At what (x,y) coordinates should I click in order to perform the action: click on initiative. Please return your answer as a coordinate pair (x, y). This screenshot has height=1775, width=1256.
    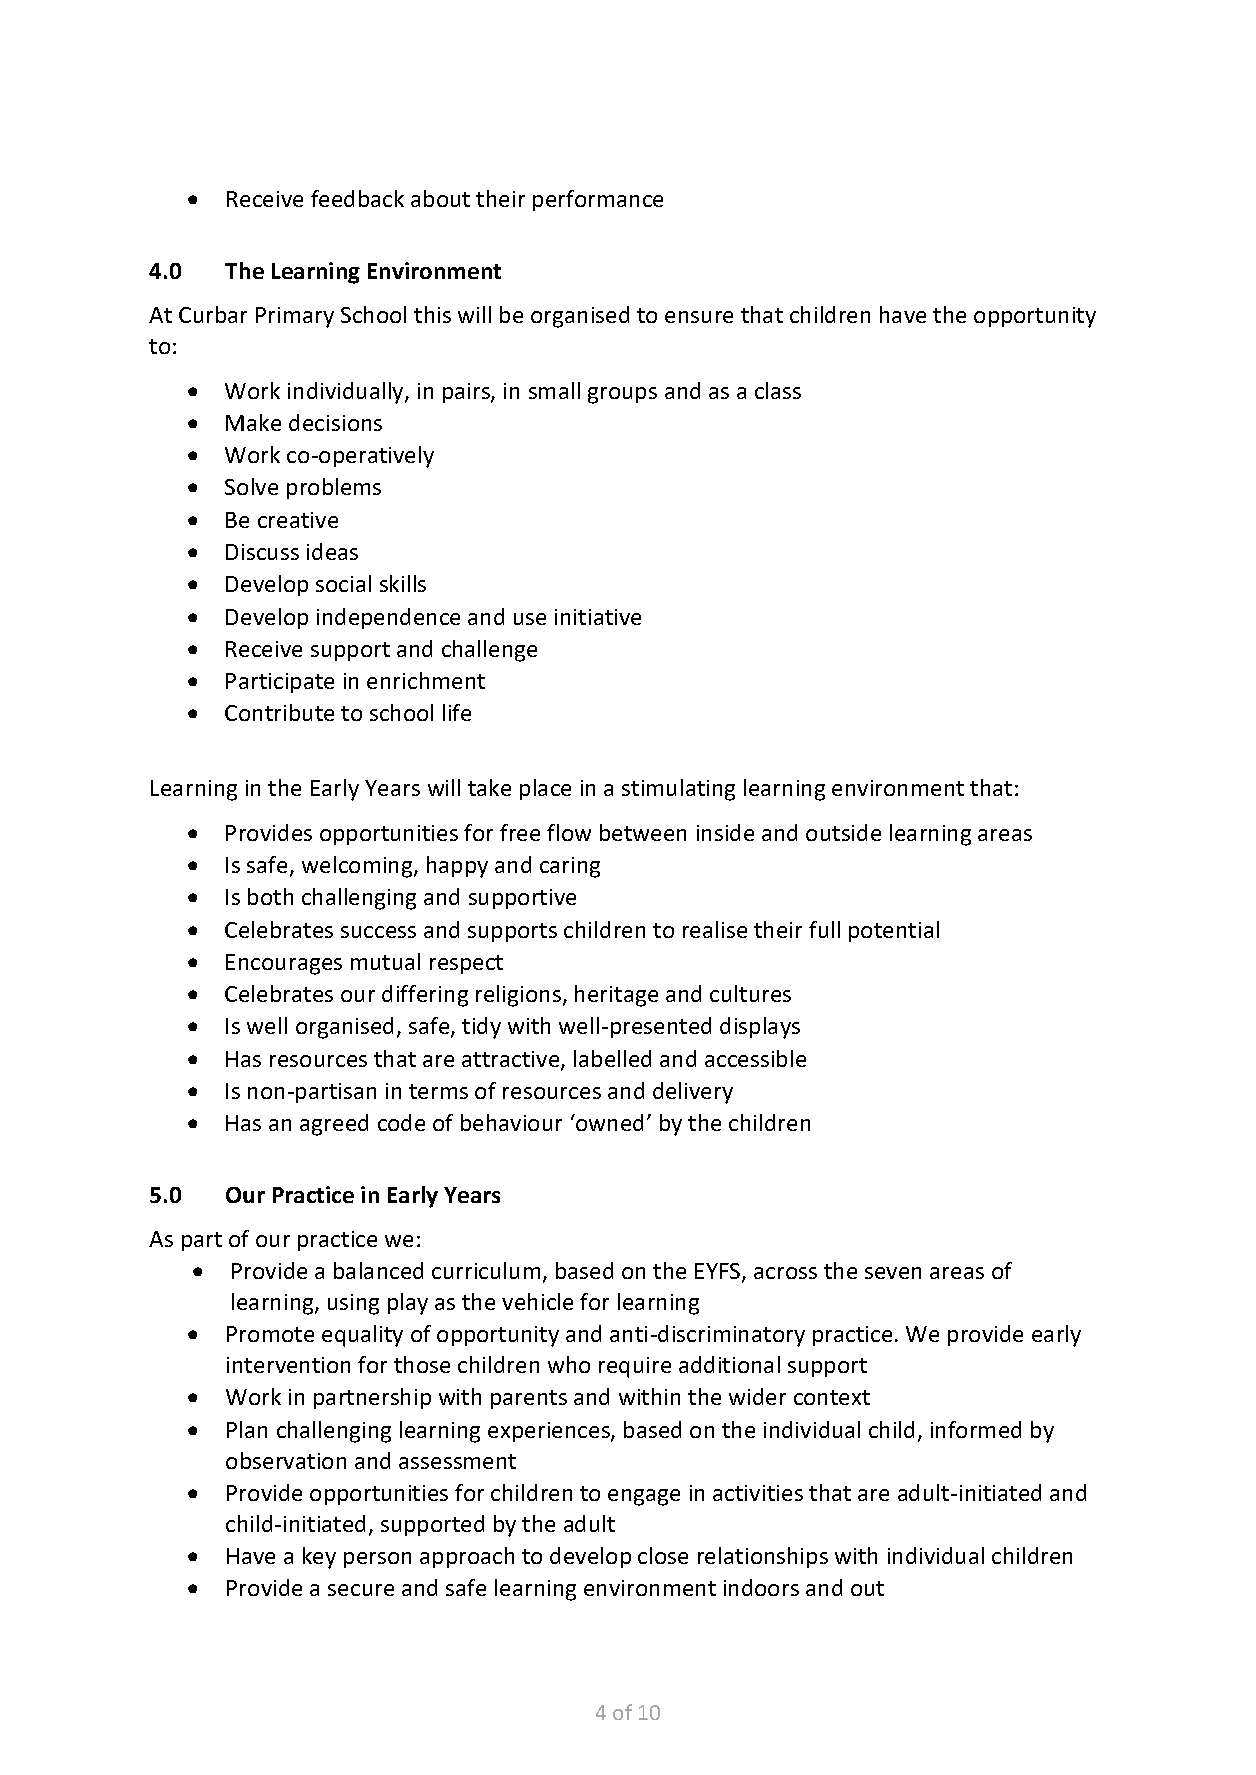
    Looking at the image, I should click on (598, 617).
